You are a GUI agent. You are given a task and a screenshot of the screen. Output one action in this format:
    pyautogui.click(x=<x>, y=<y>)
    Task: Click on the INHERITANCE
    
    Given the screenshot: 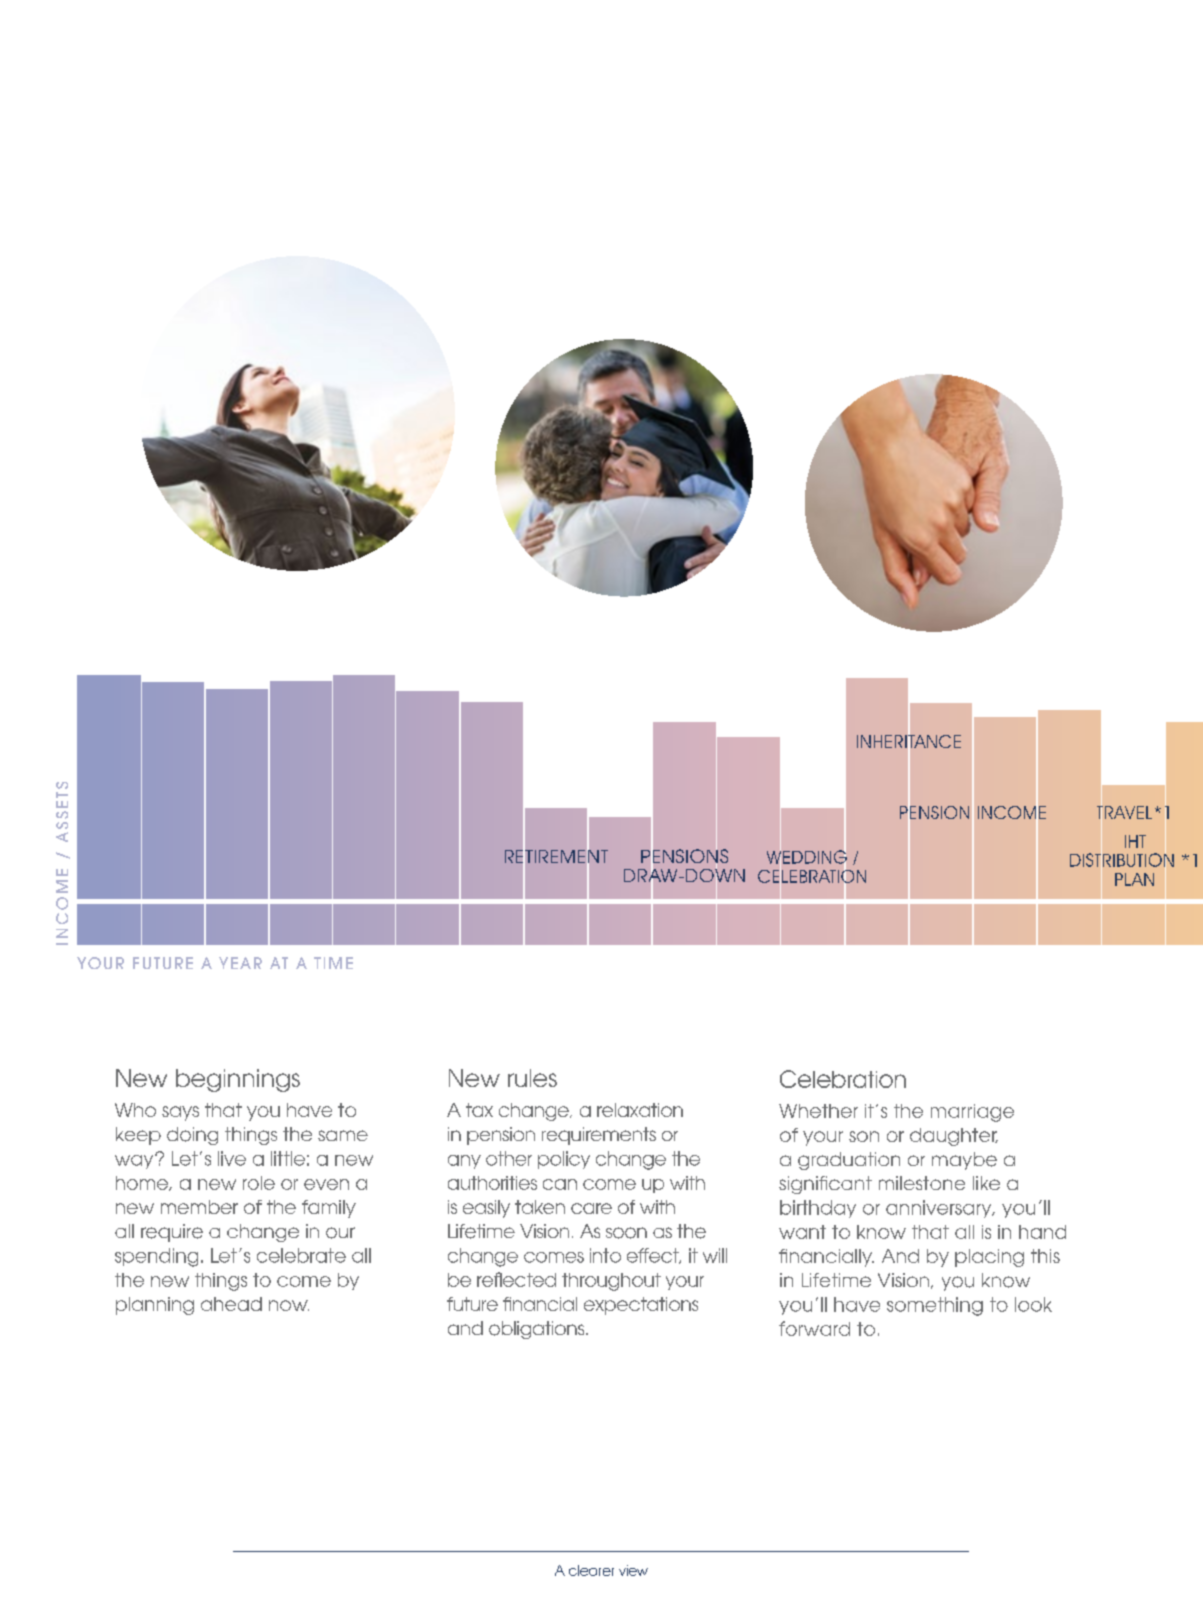 What is the action you would take?
    pyautogui.click(x=909, y=741)
